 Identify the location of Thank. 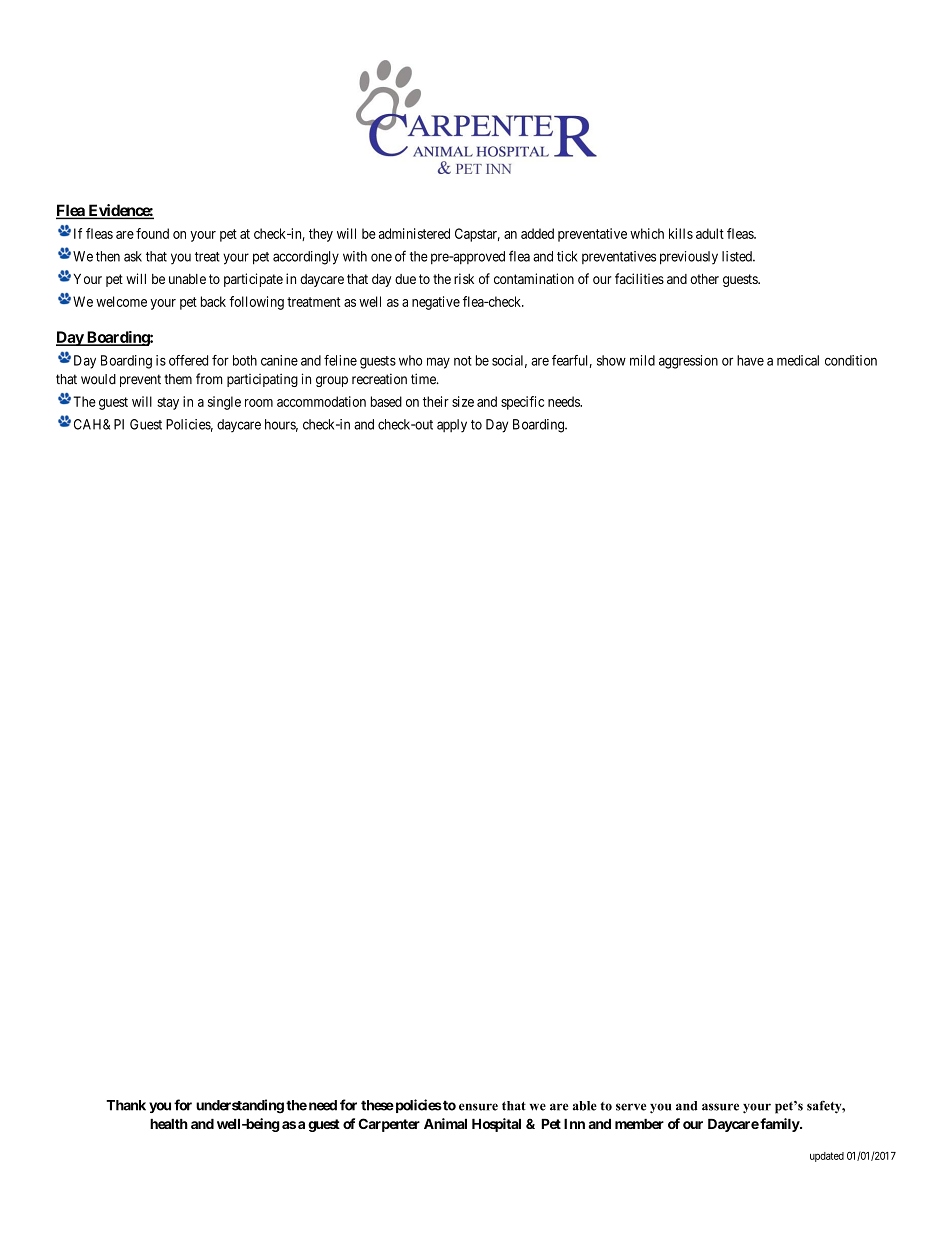
(126, 1105).
